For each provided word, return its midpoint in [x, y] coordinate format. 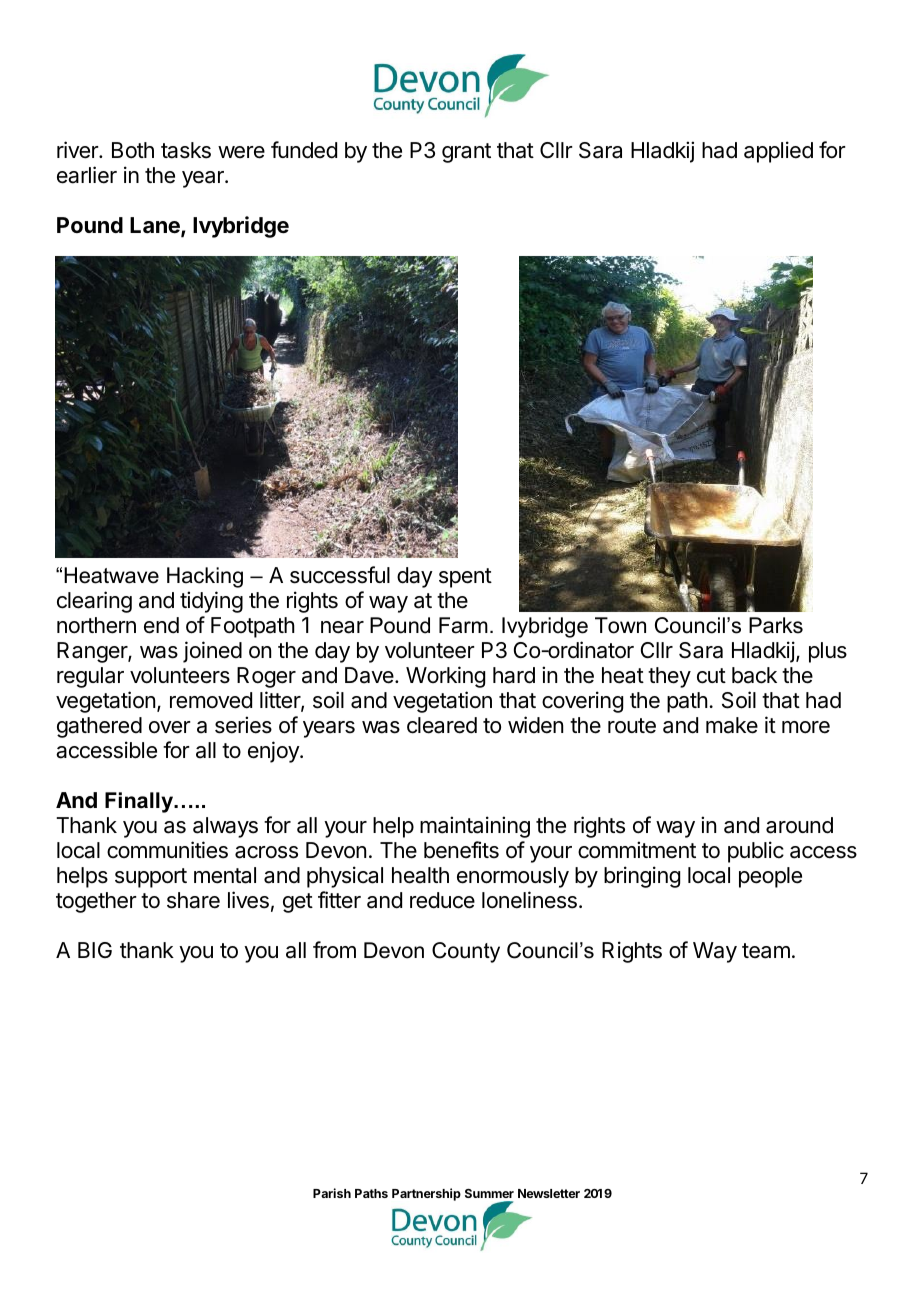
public [756, 852]
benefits [461, 850]
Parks [776, 625]
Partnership [426, 1194]
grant [466, 153]
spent [465, 578]
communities [167, 850]
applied [778, 152]
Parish [332, 1193]
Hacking [205, 577]
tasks [186, 150]
